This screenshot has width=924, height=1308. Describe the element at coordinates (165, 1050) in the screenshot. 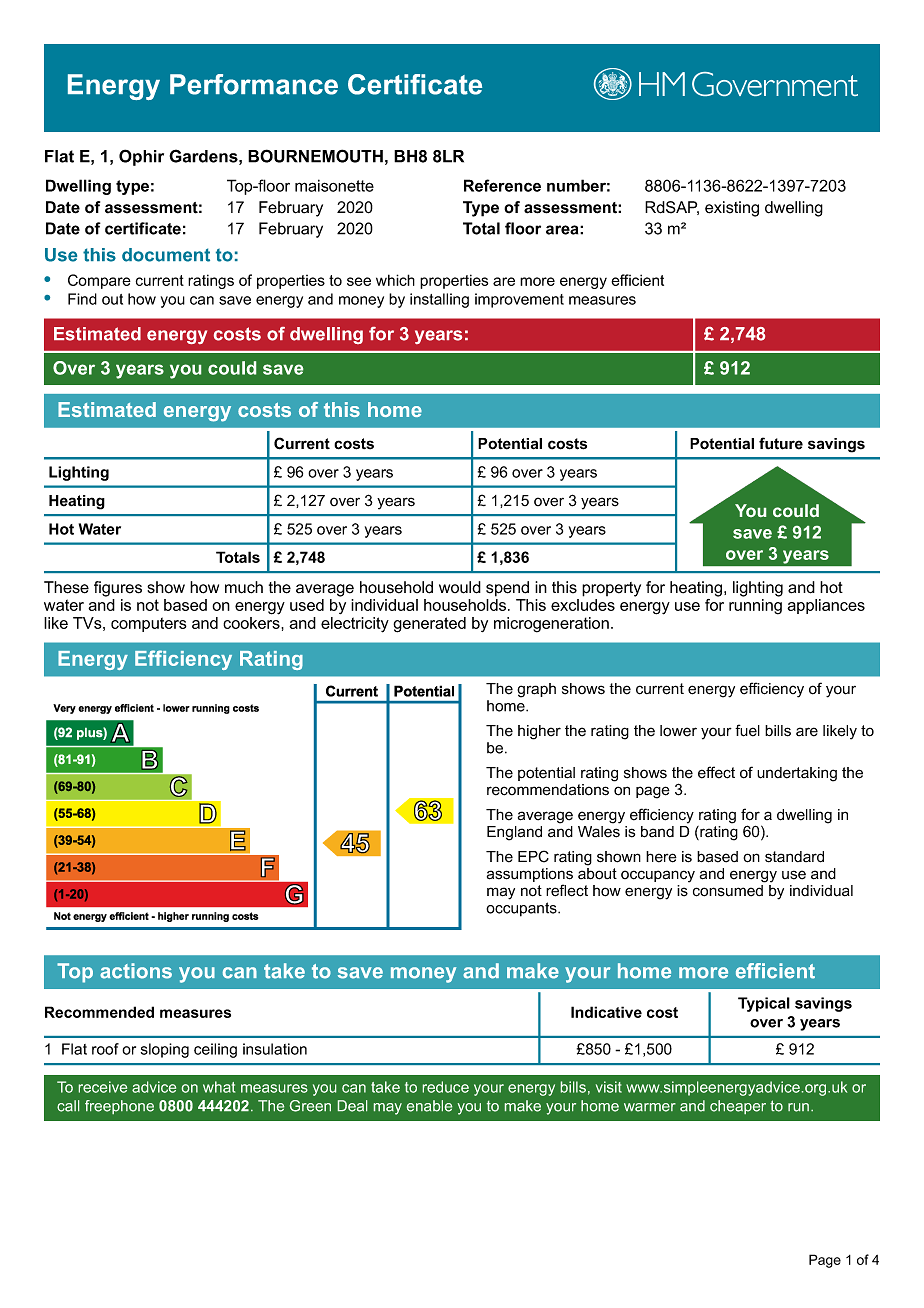

I see `sloping` at that location.
